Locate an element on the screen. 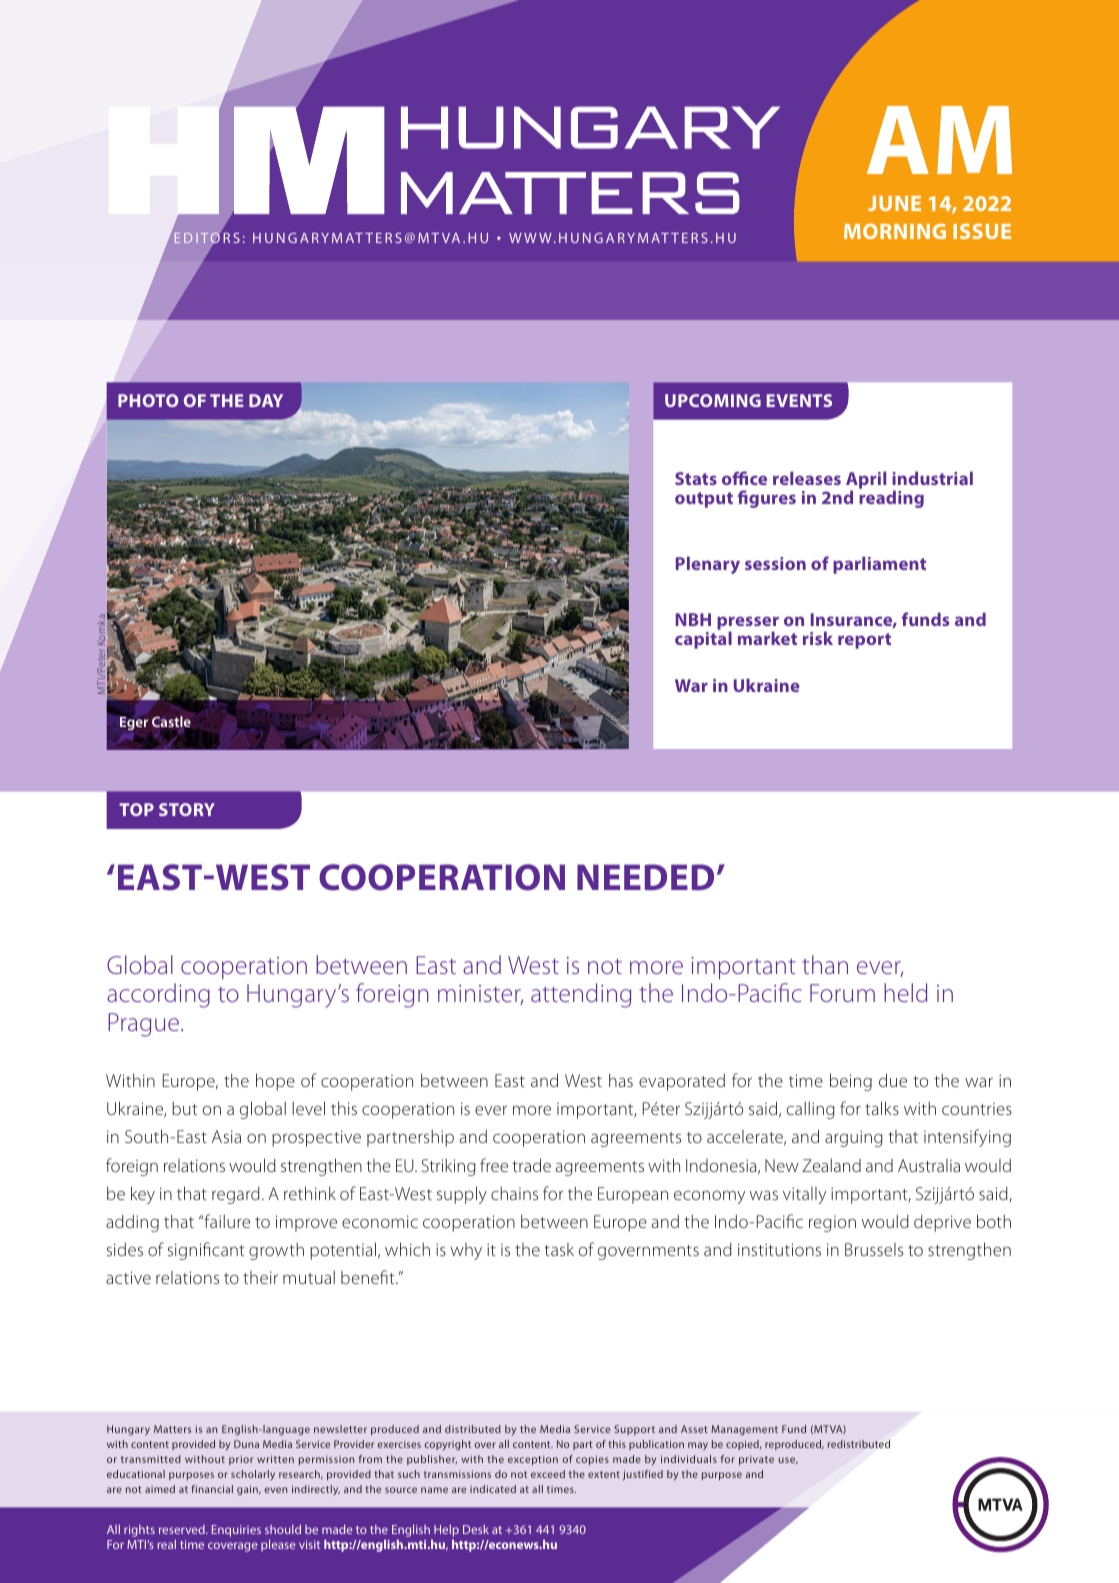  UPCOMING is located at coordinates (713, 400).
